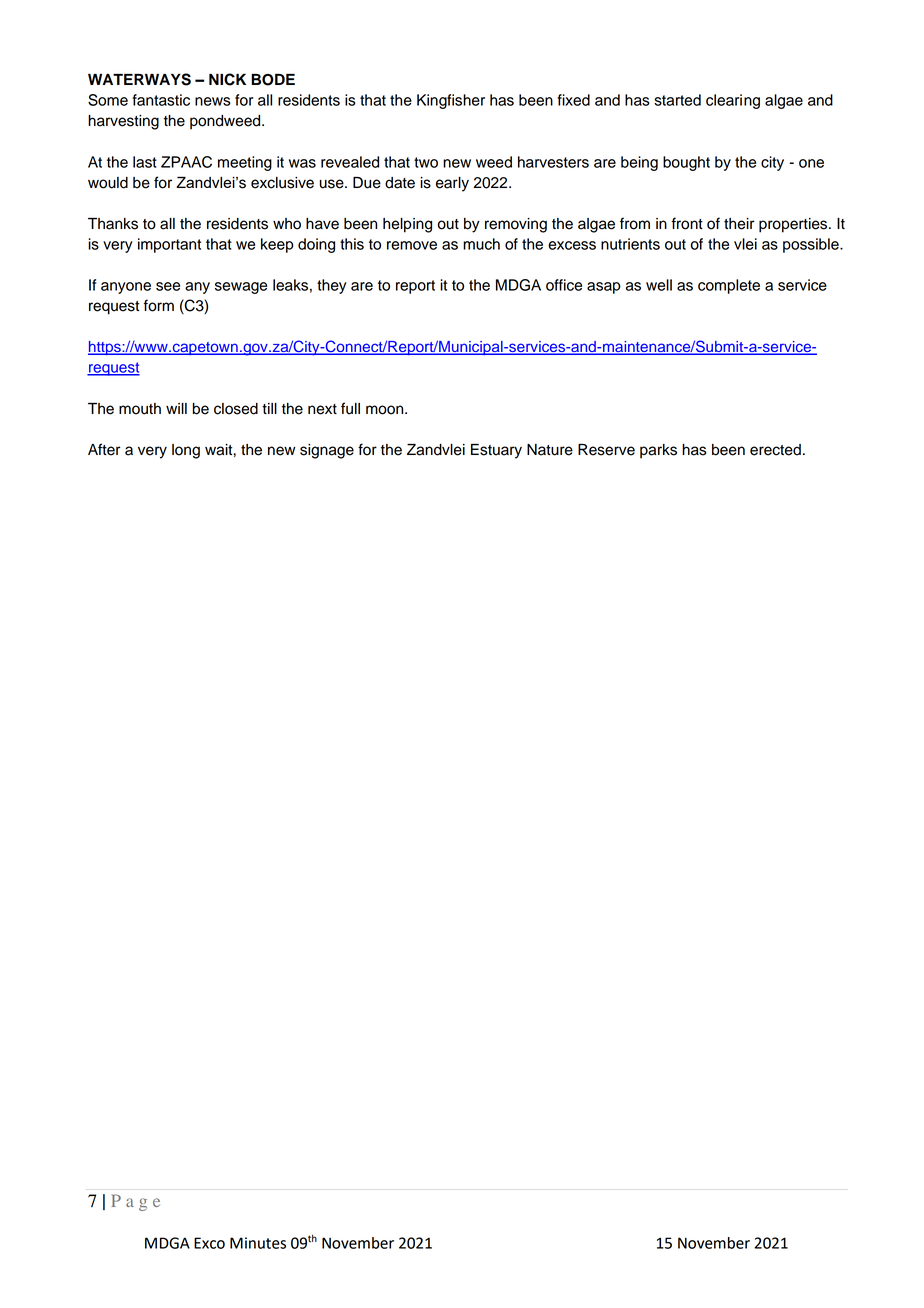  What do you see at coordinates (258, 1243) in the document?
I see `Minutes` at bounding box center [258, 1243].
